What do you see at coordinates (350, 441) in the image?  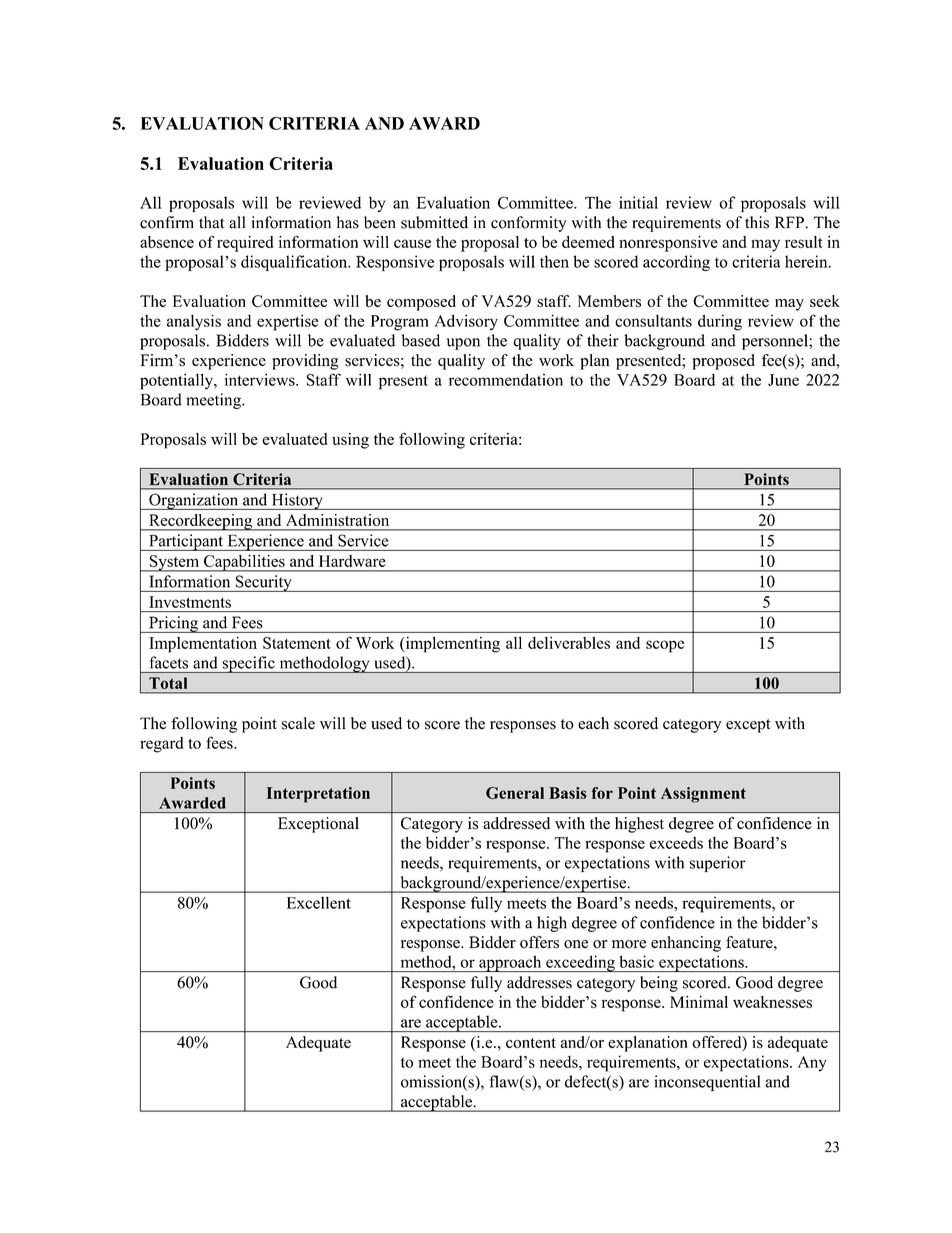 I see `using` at bounding box center [350, 441].
